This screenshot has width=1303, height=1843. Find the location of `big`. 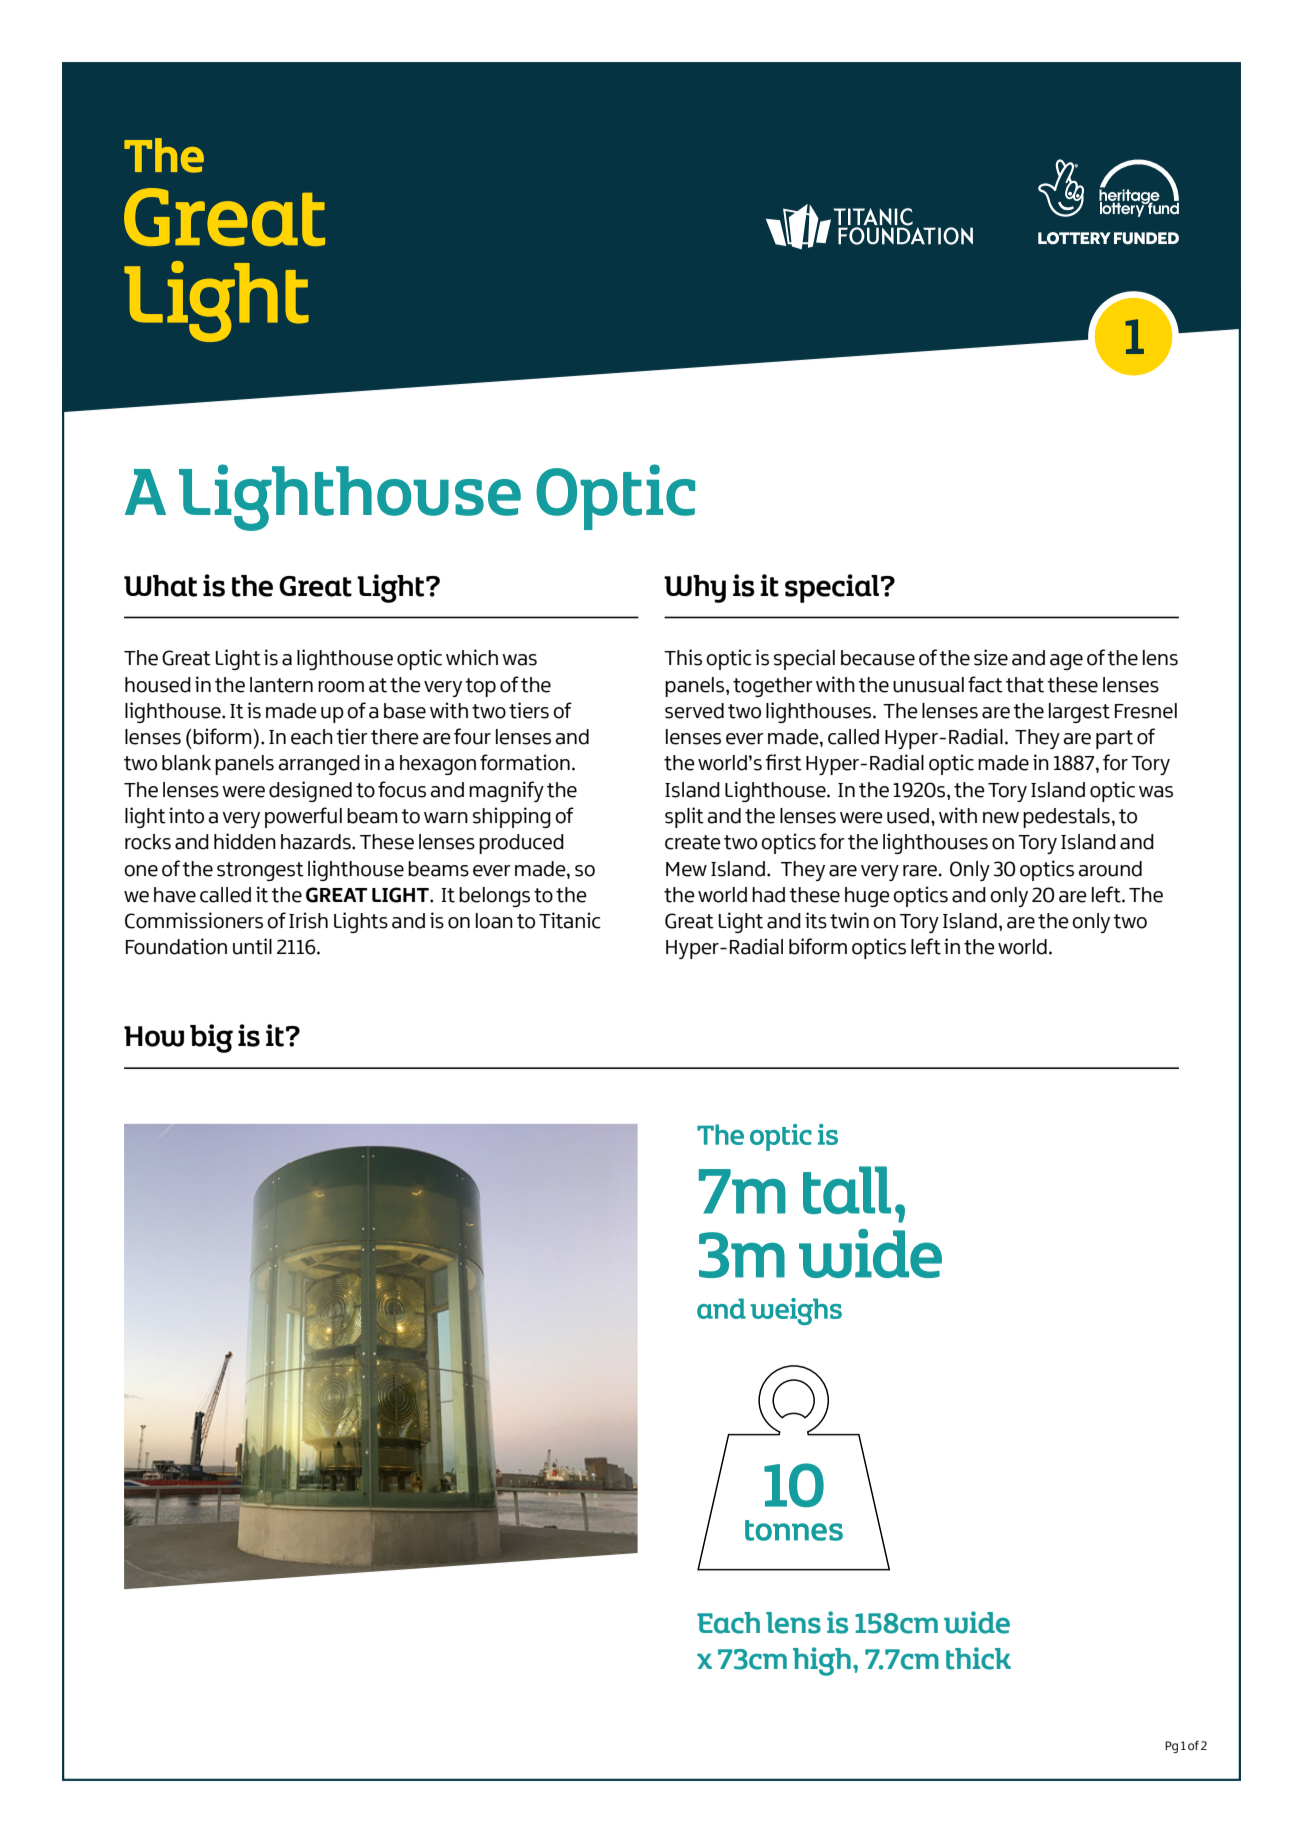

big is located at coordinates (211, 1038).
